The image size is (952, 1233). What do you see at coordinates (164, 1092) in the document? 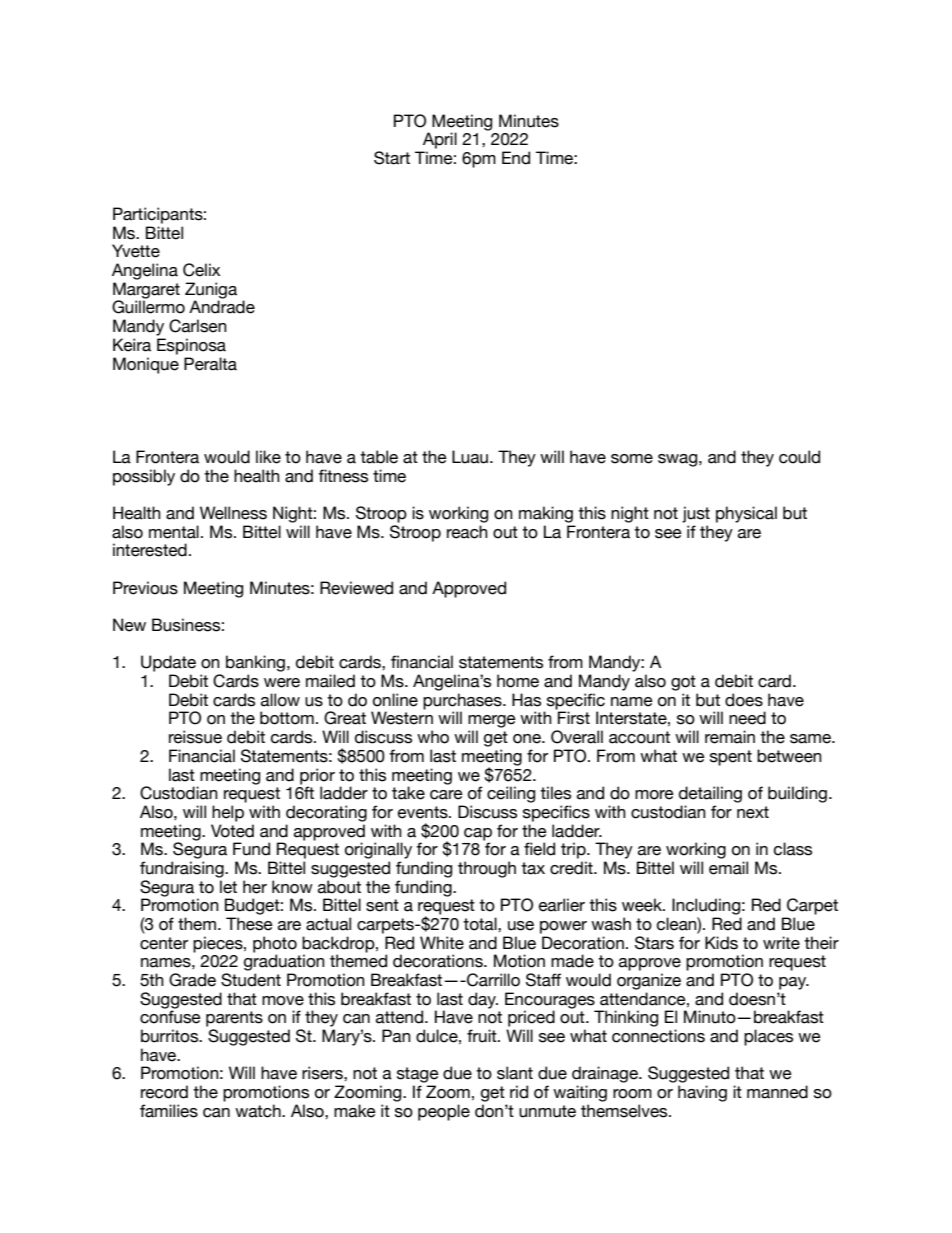
I see `record` at bounding box center [164, 1092].
